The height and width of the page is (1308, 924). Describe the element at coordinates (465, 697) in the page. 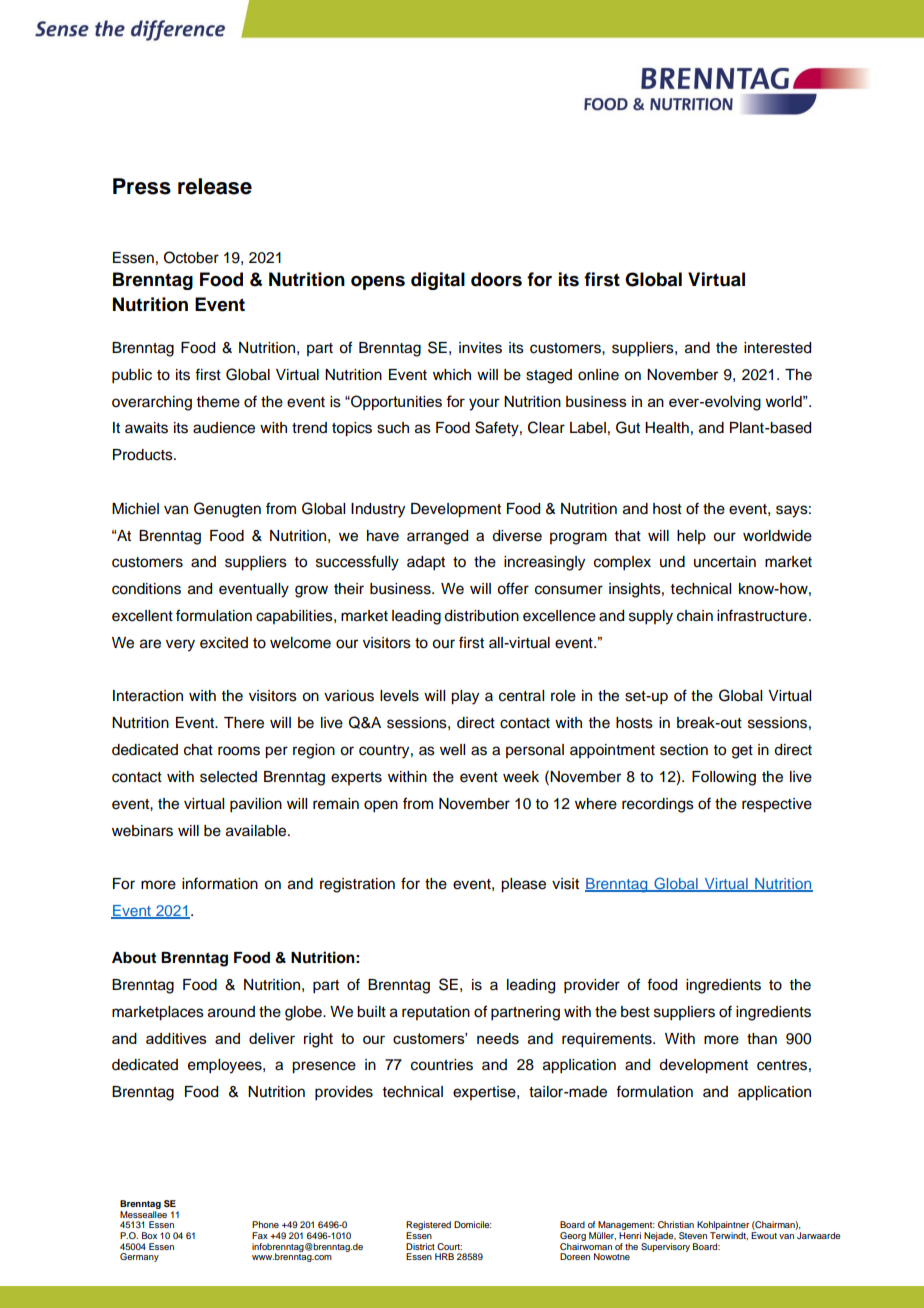

I see `play` at that location.
